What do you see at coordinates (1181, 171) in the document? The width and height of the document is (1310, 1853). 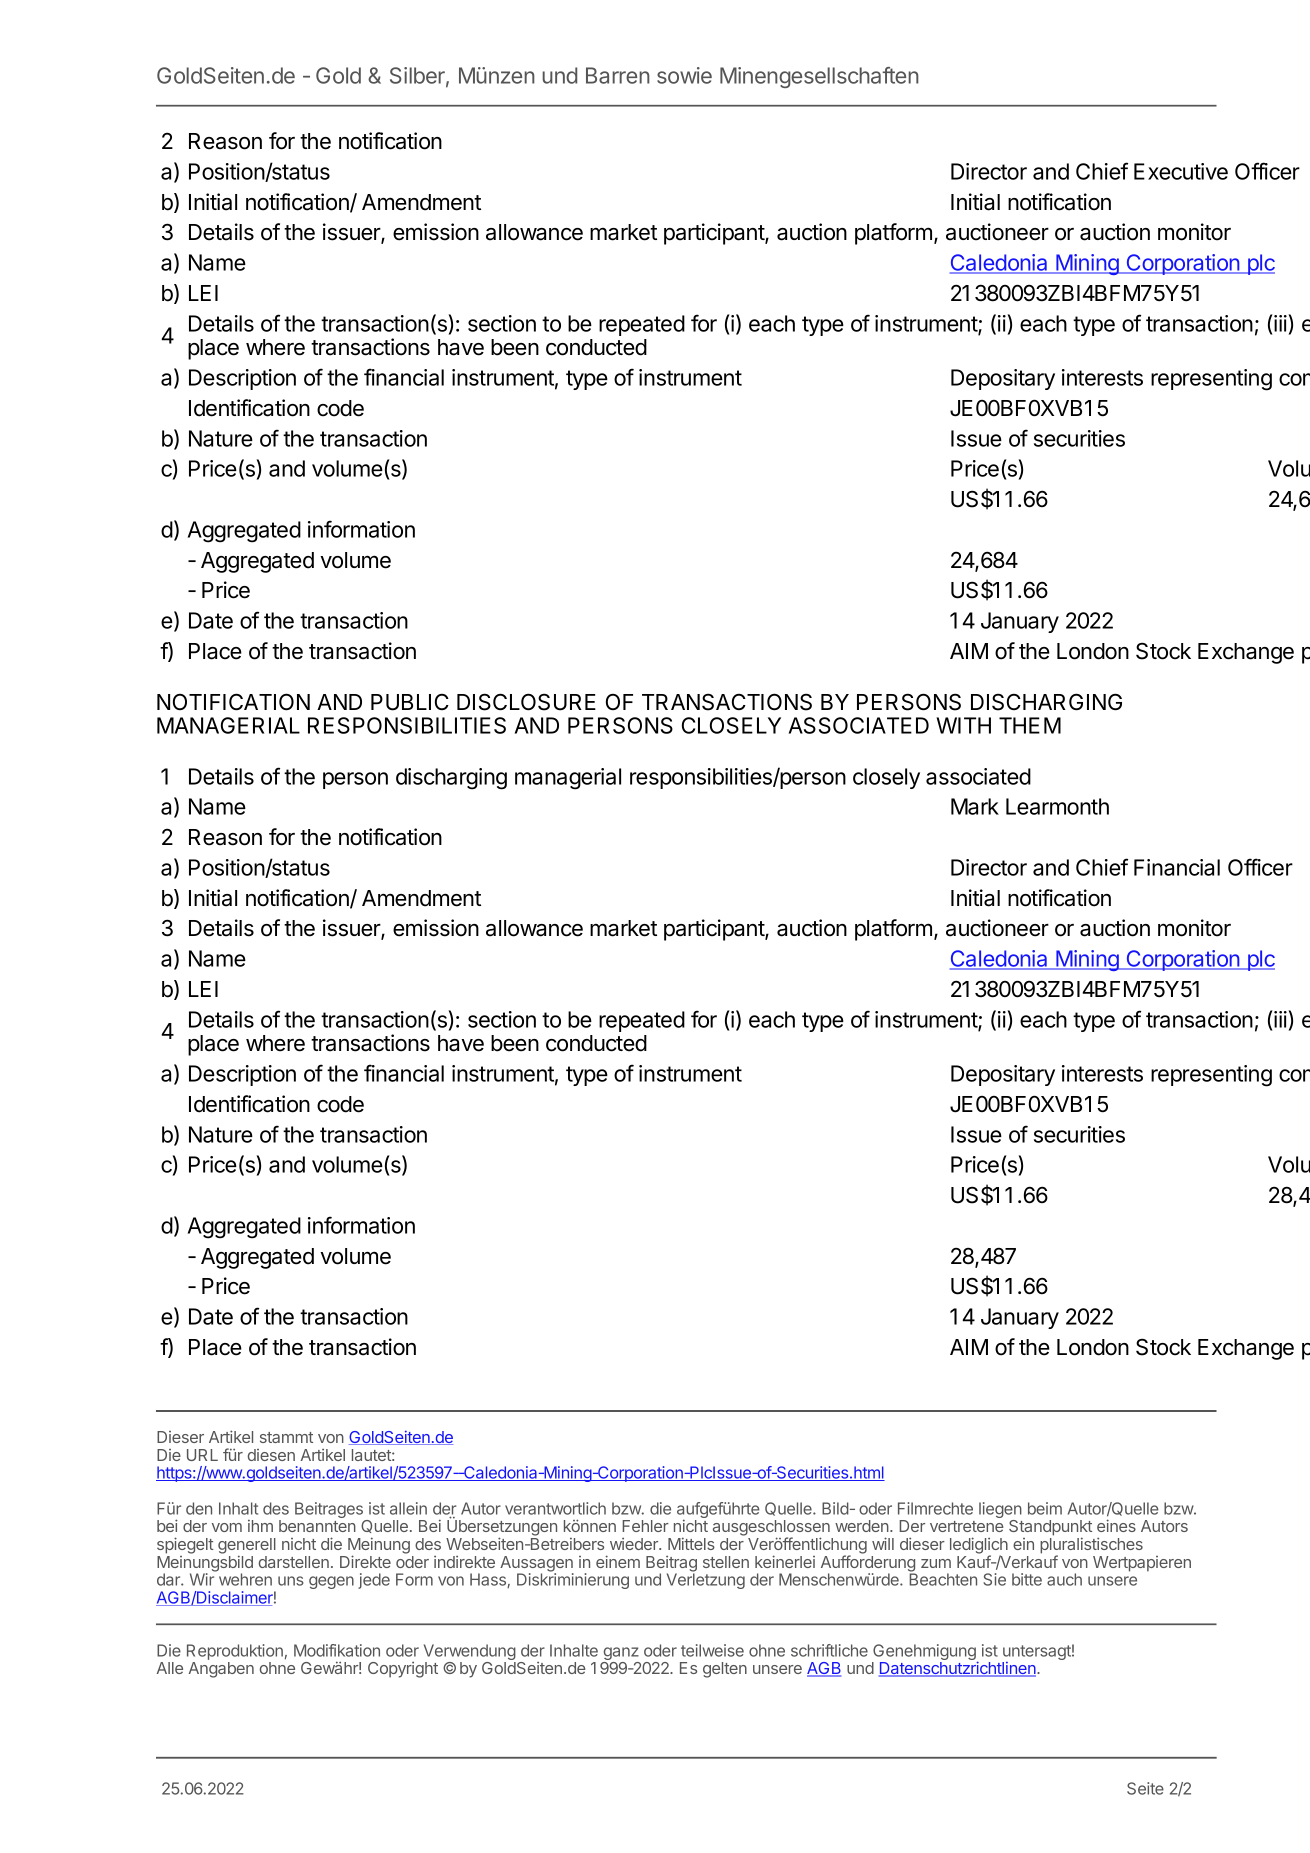 I see `Executive` at bounding box center [1181, 171].
